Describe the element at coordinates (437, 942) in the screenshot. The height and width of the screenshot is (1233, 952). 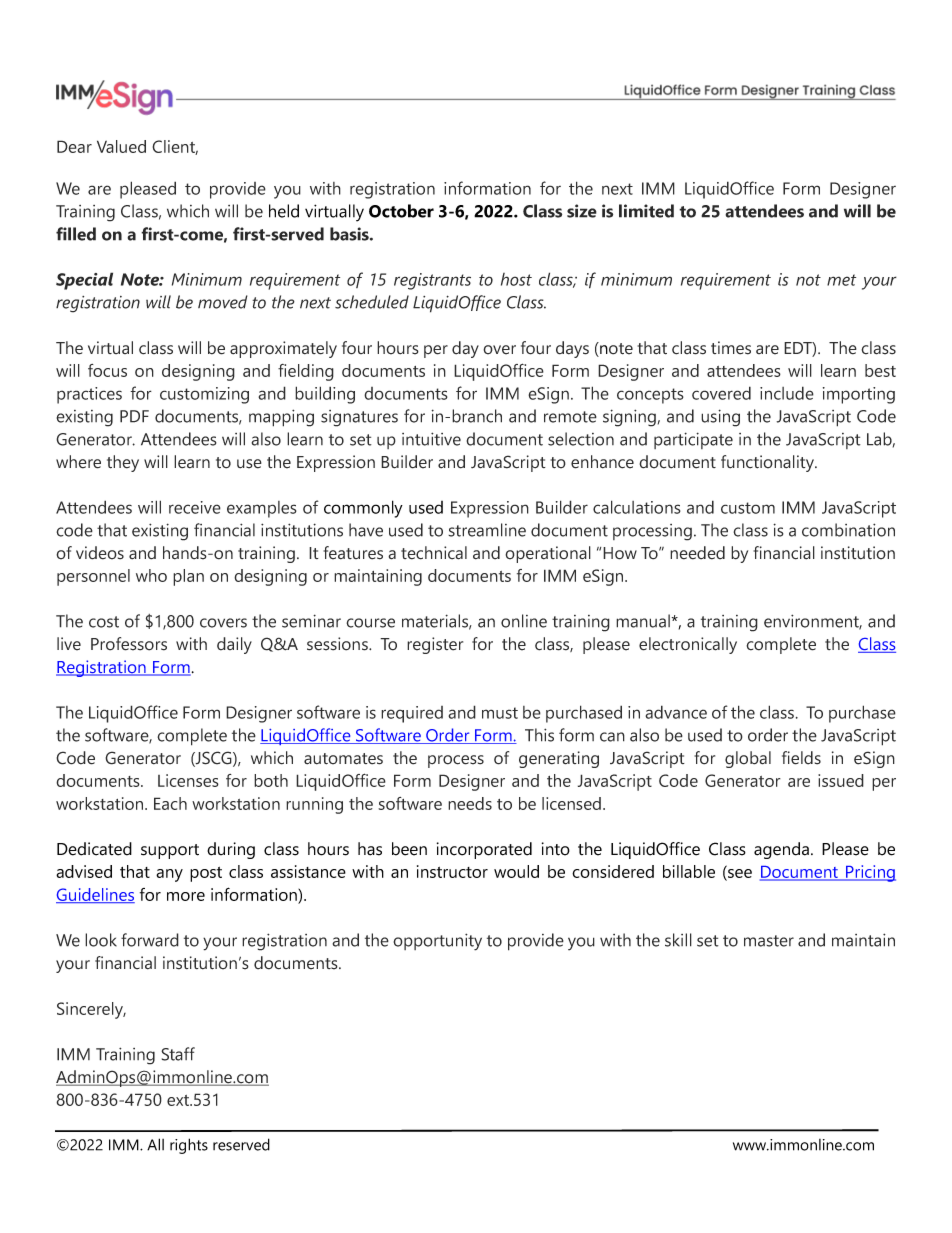
I see `opportunity` at that location.
